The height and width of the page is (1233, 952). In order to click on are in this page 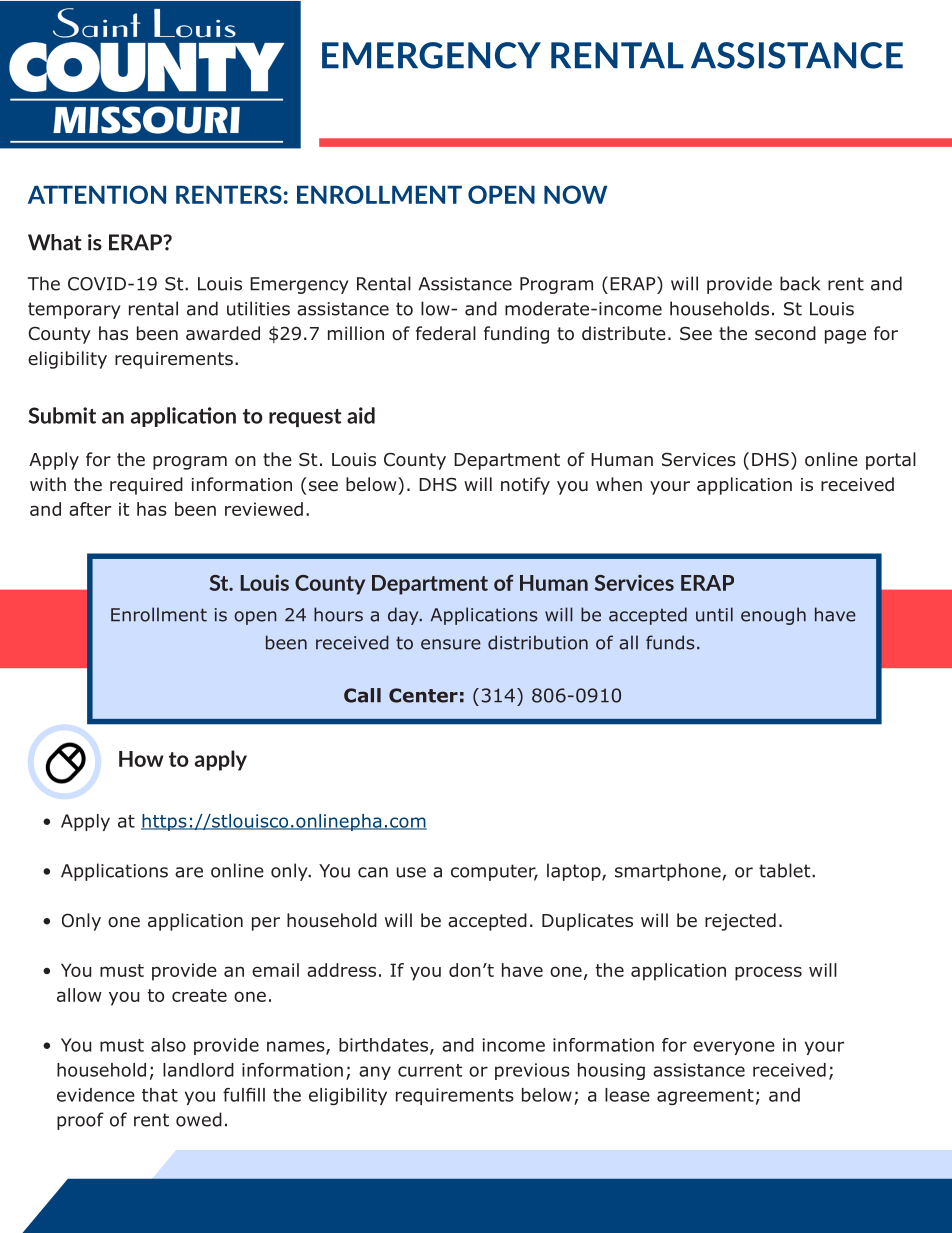, I will do `click(189, 872)`.
